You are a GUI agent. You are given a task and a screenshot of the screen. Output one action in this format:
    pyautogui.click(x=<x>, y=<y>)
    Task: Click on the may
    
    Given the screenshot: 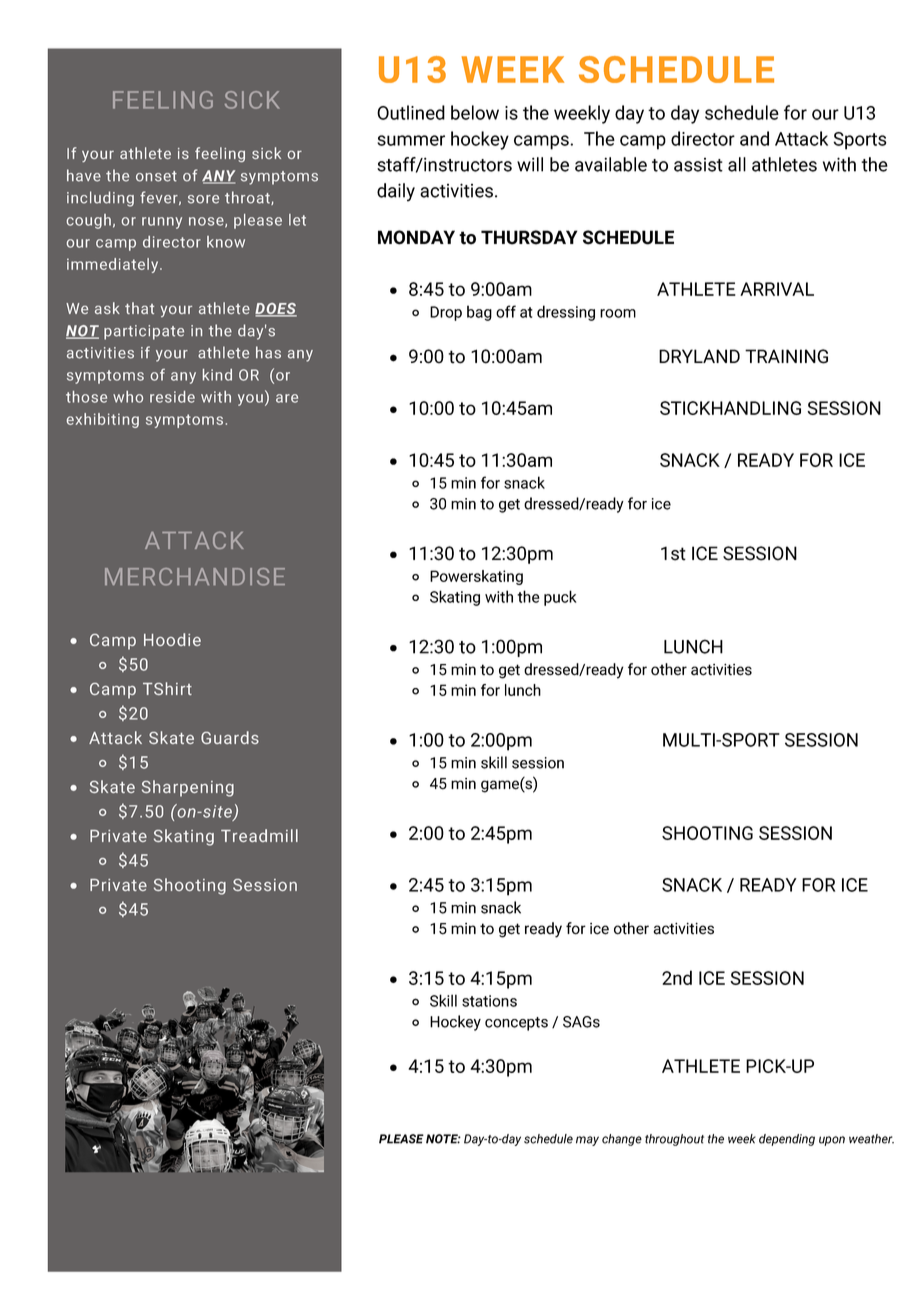 What is the action you would take?
    pyautogui.click(x=587, y=1141)
